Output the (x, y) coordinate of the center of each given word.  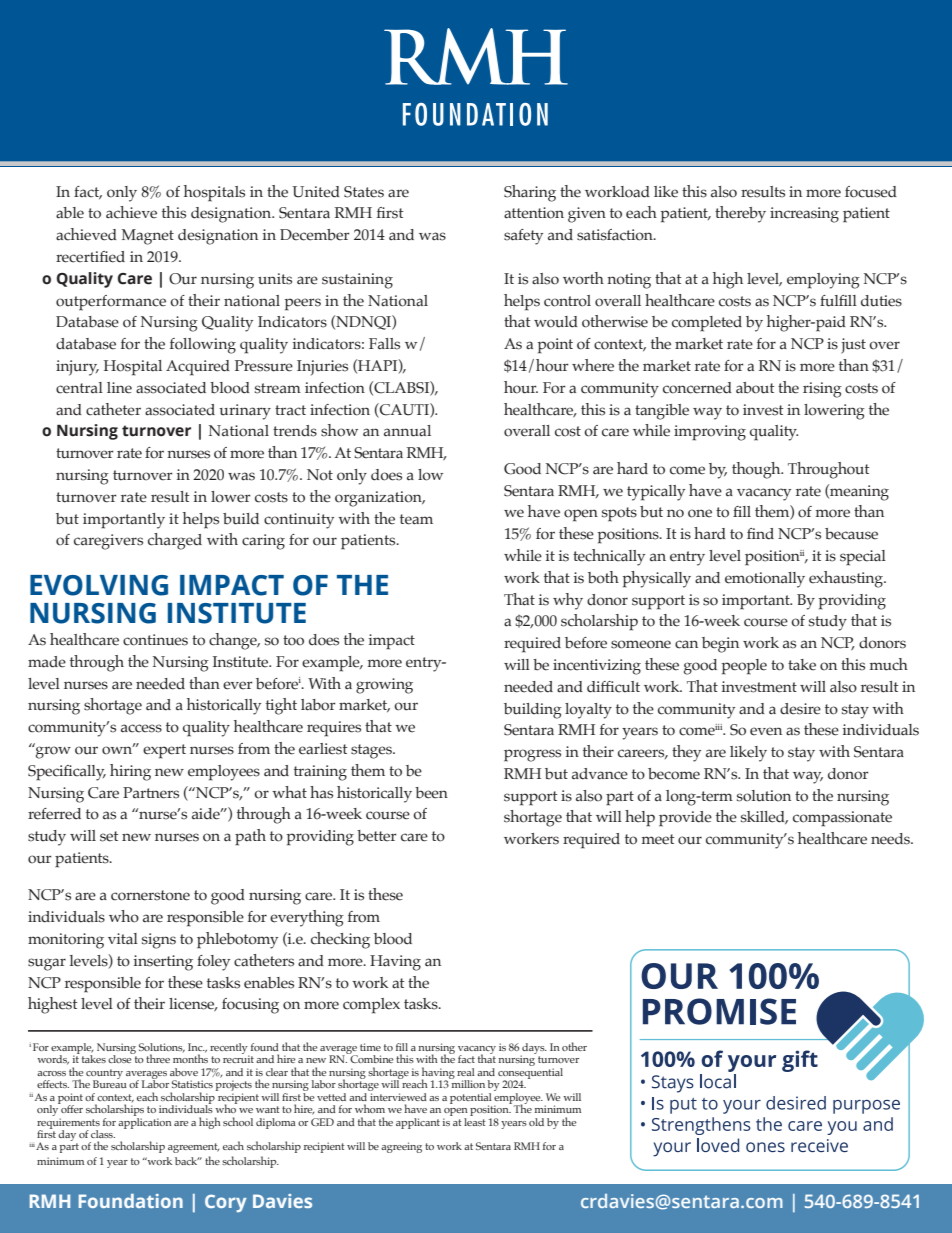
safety (523, 237)
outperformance (111, 303)
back (187, 1161)
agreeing (401, 1147)
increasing (804, 215)
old (536, 1122)
